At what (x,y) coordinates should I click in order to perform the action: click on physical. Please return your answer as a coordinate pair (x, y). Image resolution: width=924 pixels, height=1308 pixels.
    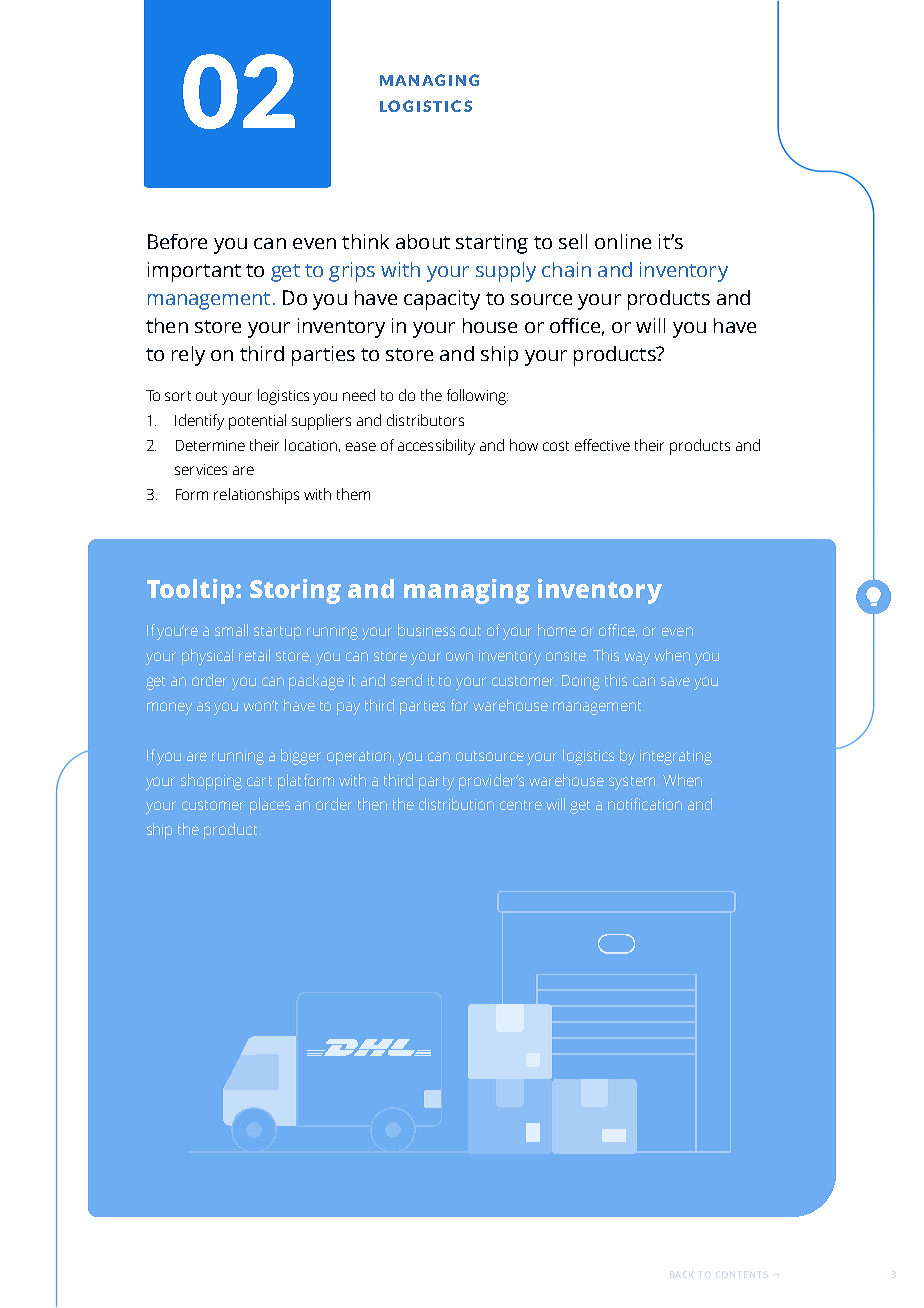
    Looking at the image, I should click on (207, 657).
